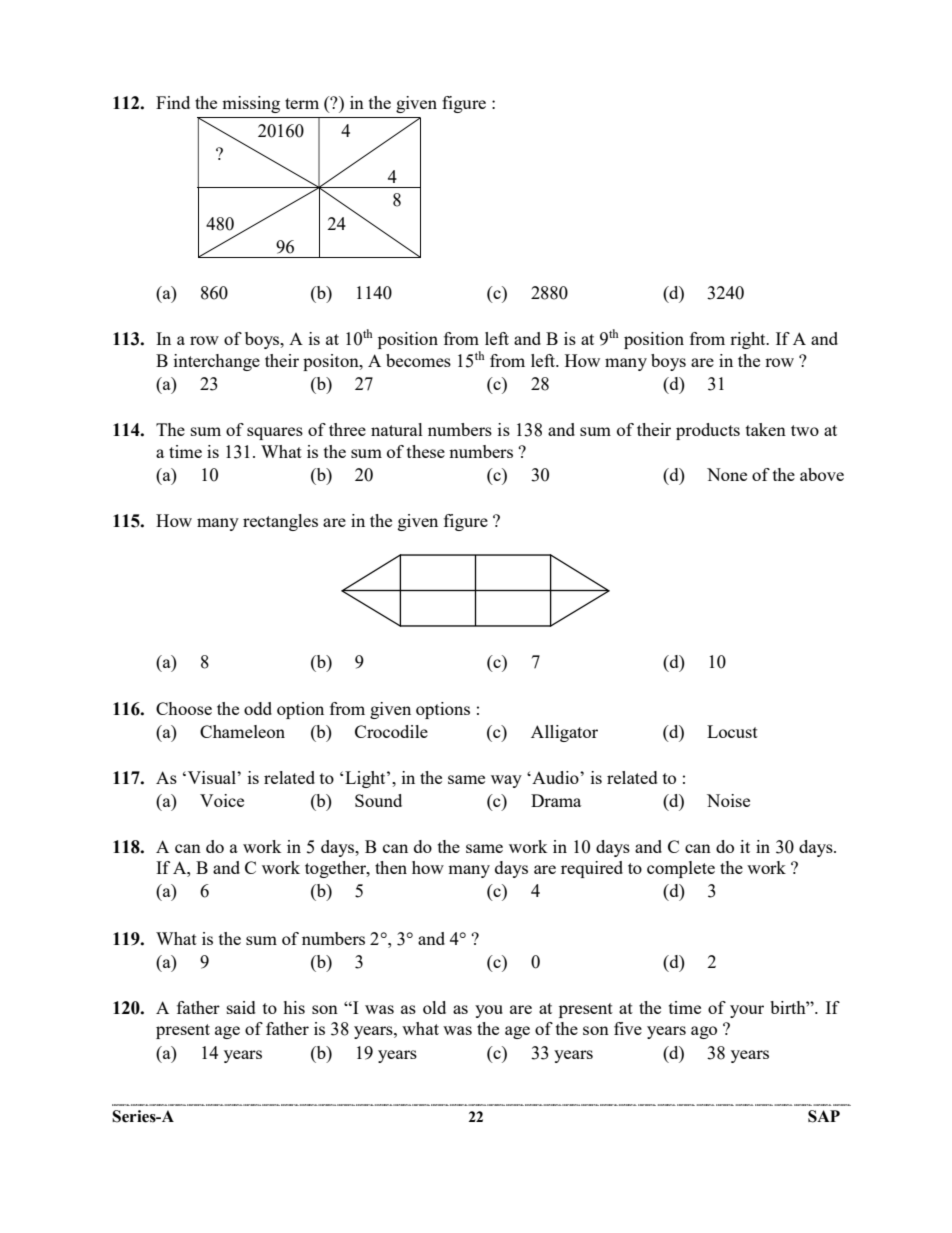 The width and height of the screenshot is (952, 1233). Describe the element at coordinates (302, 103) in the screenshot. I see `term` at that location.
